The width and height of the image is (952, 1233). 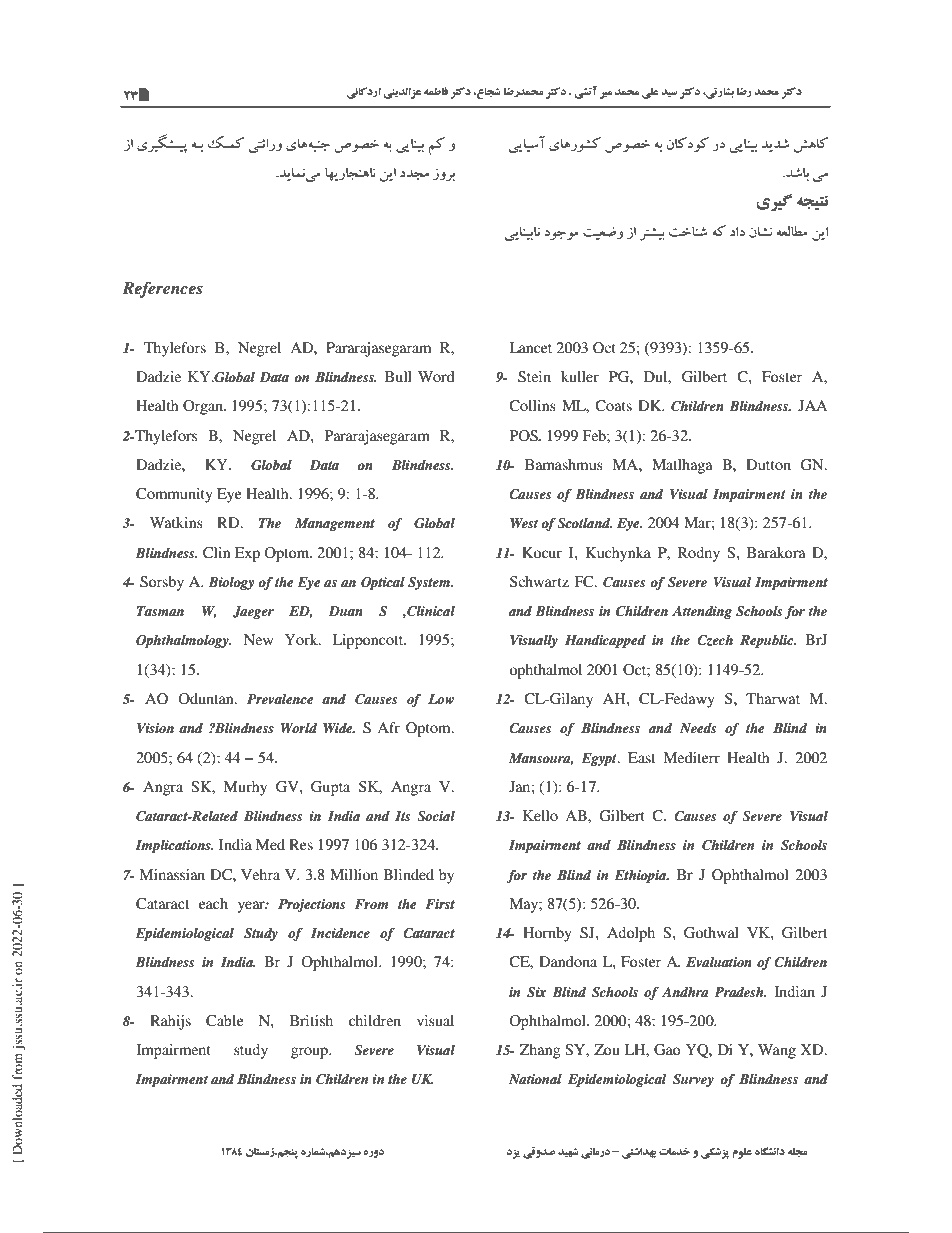 What do you see at coordinates (715, 640) in the image?
I see `Czech` at bounding box center [715, 640].
